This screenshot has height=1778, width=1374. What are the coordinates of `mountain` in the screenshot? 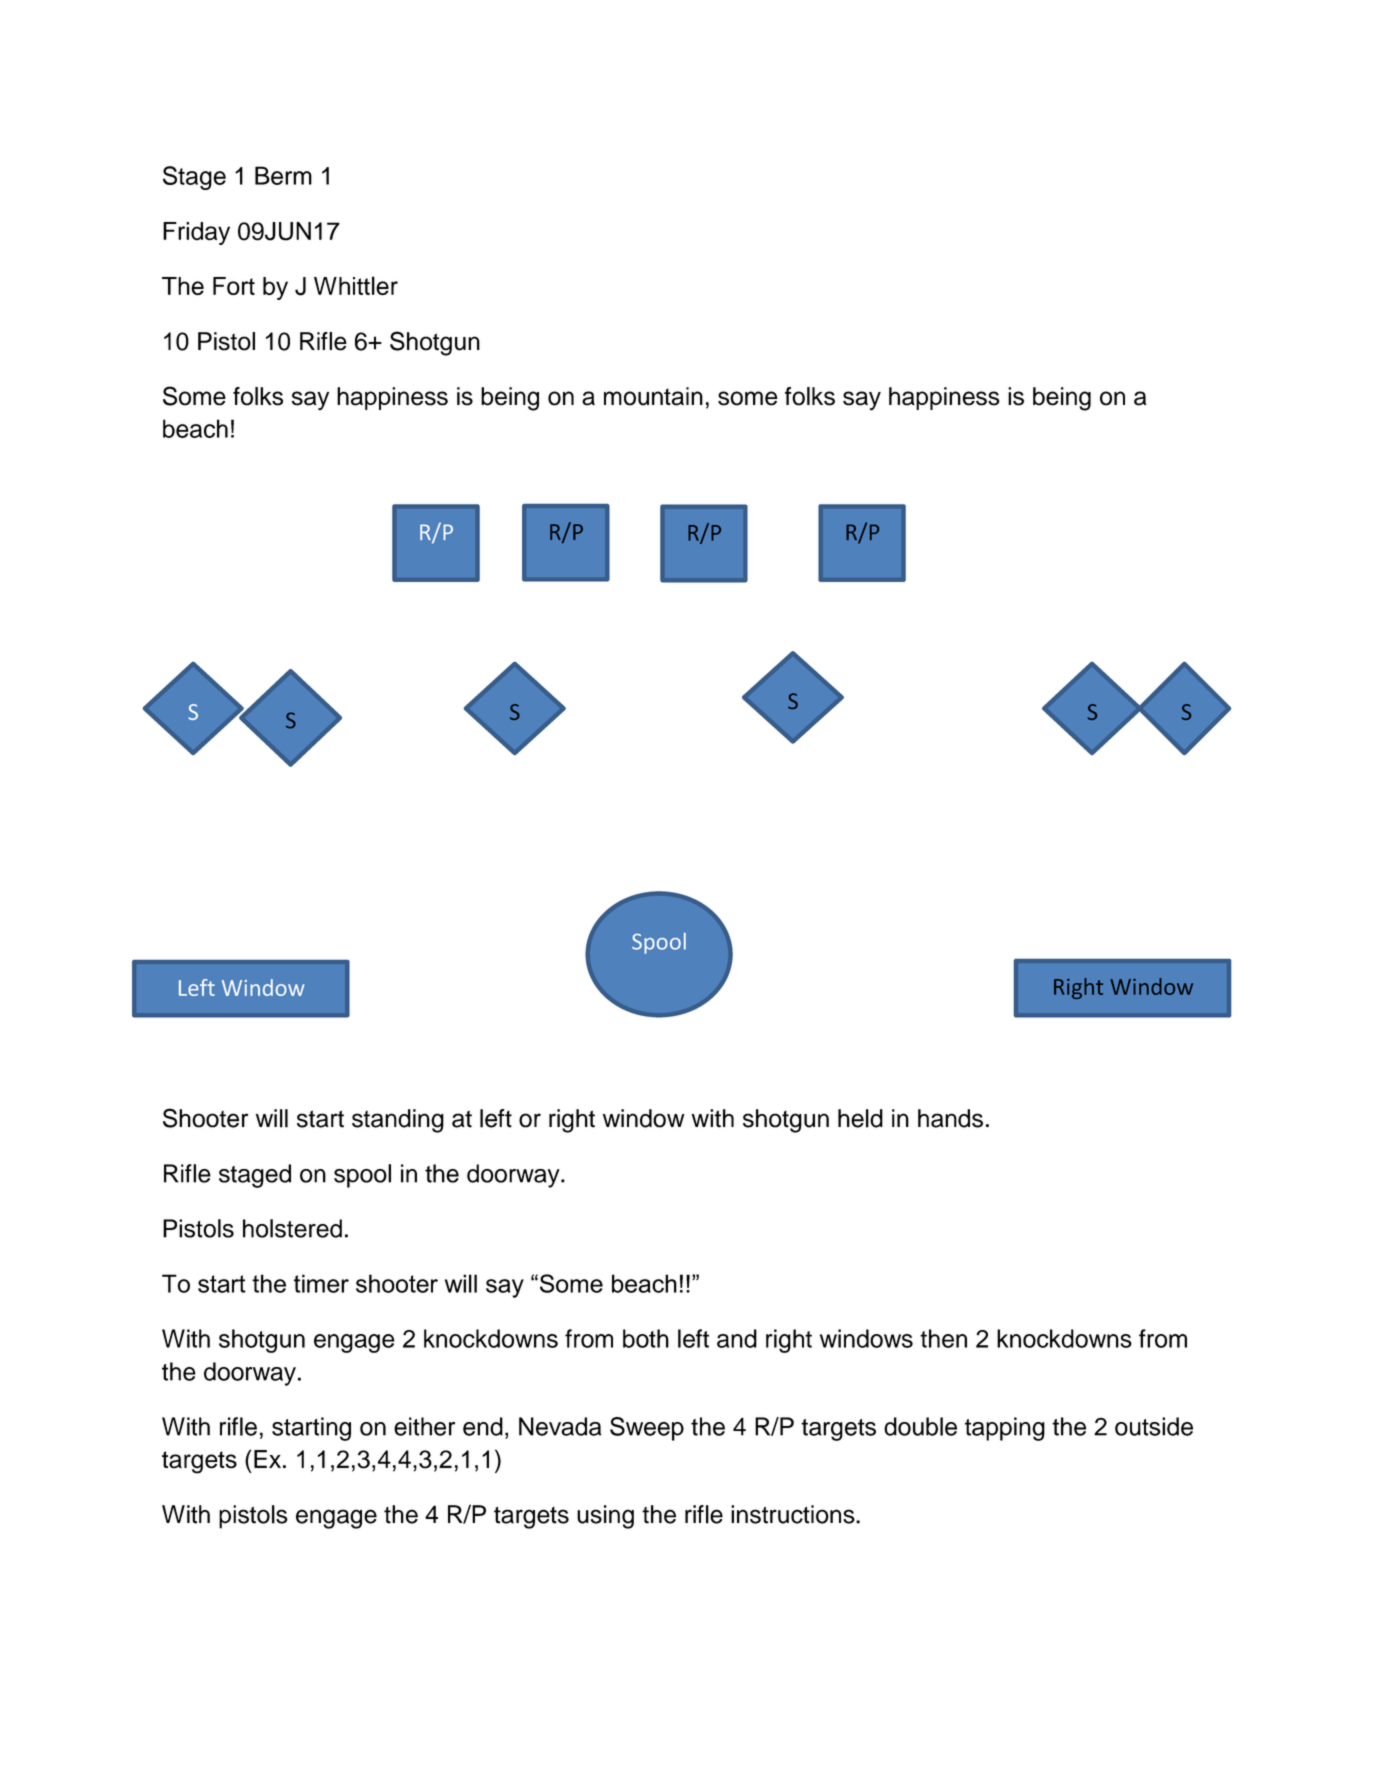 It's located at (653, 396).
